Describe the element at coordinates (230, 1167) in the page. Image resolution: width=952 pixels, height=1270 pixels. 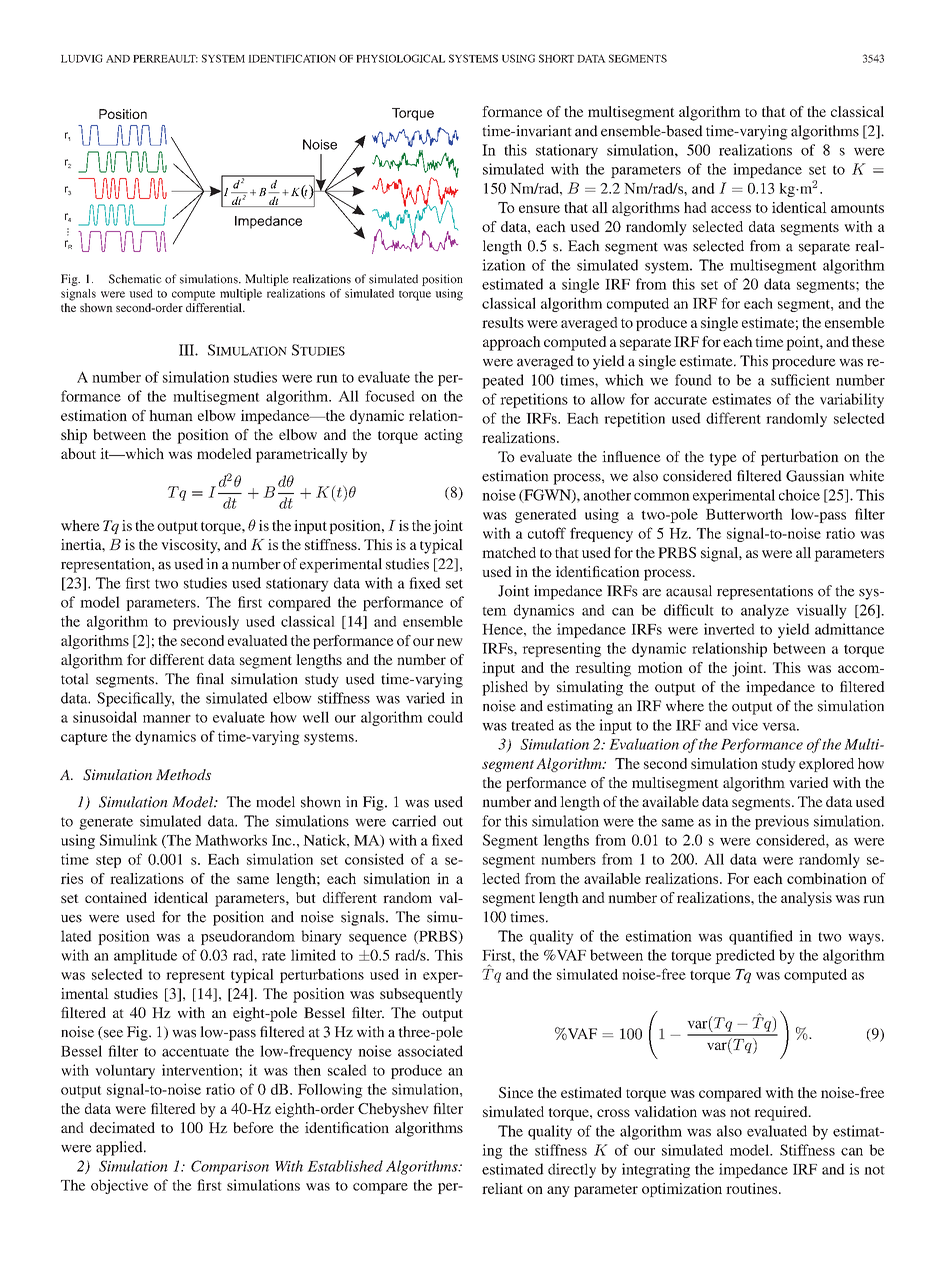
I see `Comparison` at that location.
